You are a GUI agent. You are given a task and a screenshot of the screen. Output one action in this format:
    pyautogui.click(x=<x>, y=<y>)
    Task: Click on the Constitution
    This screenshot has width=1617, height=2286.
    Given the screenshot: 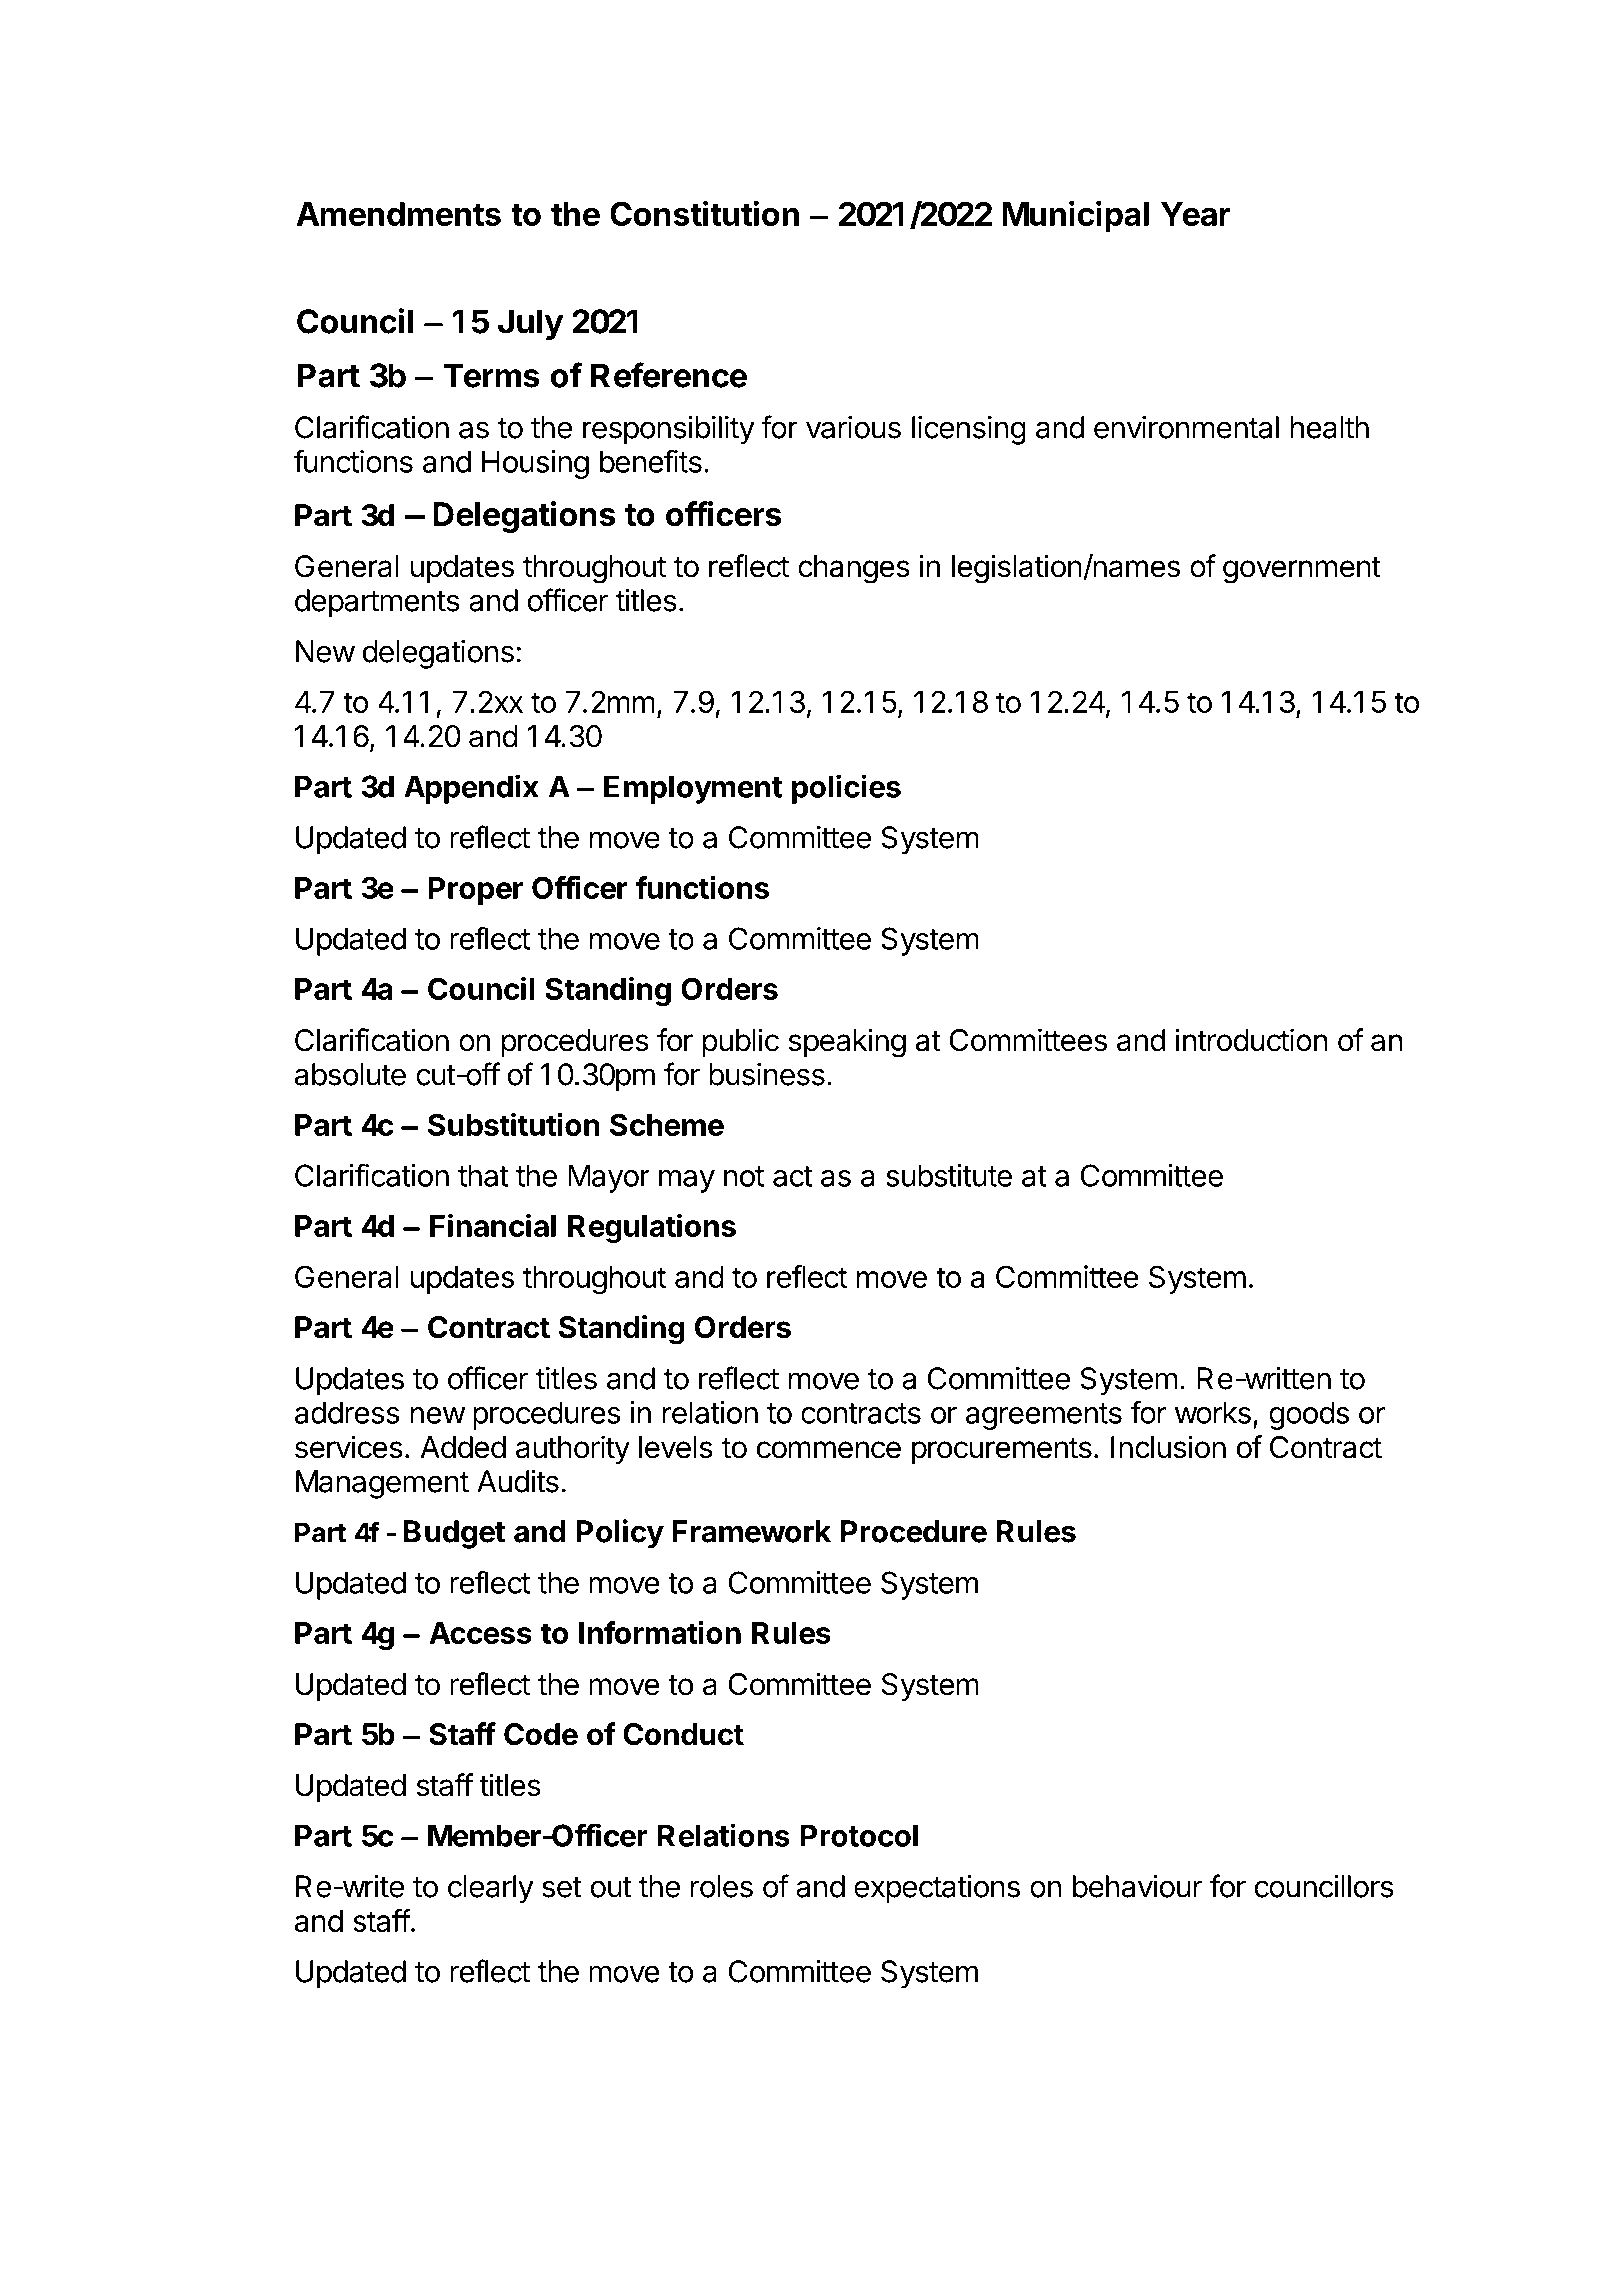 What is the action you would take?
    pyautogui.click(x=704, y=213)
